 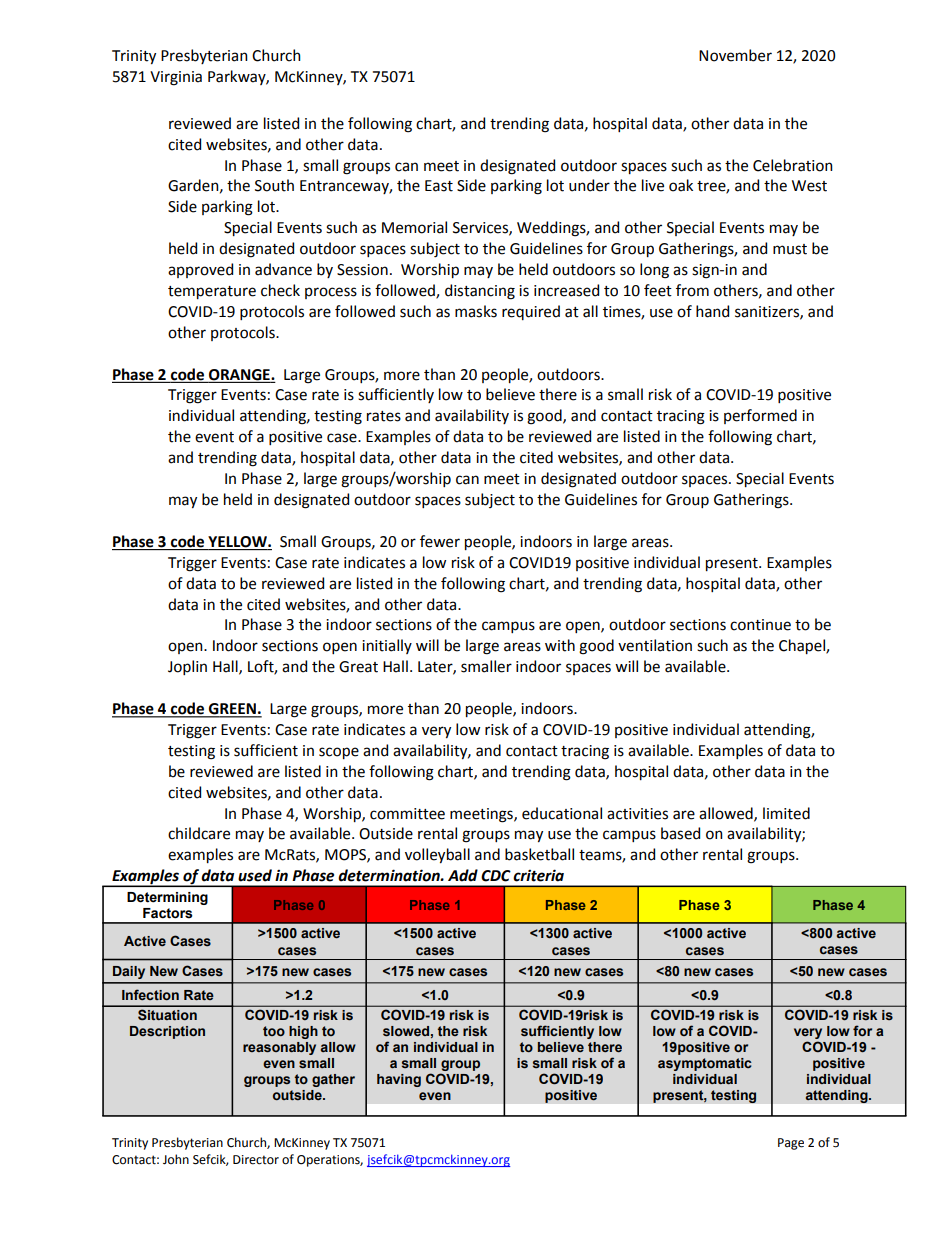 I want to click on limited, so click(x=786, y=813).
